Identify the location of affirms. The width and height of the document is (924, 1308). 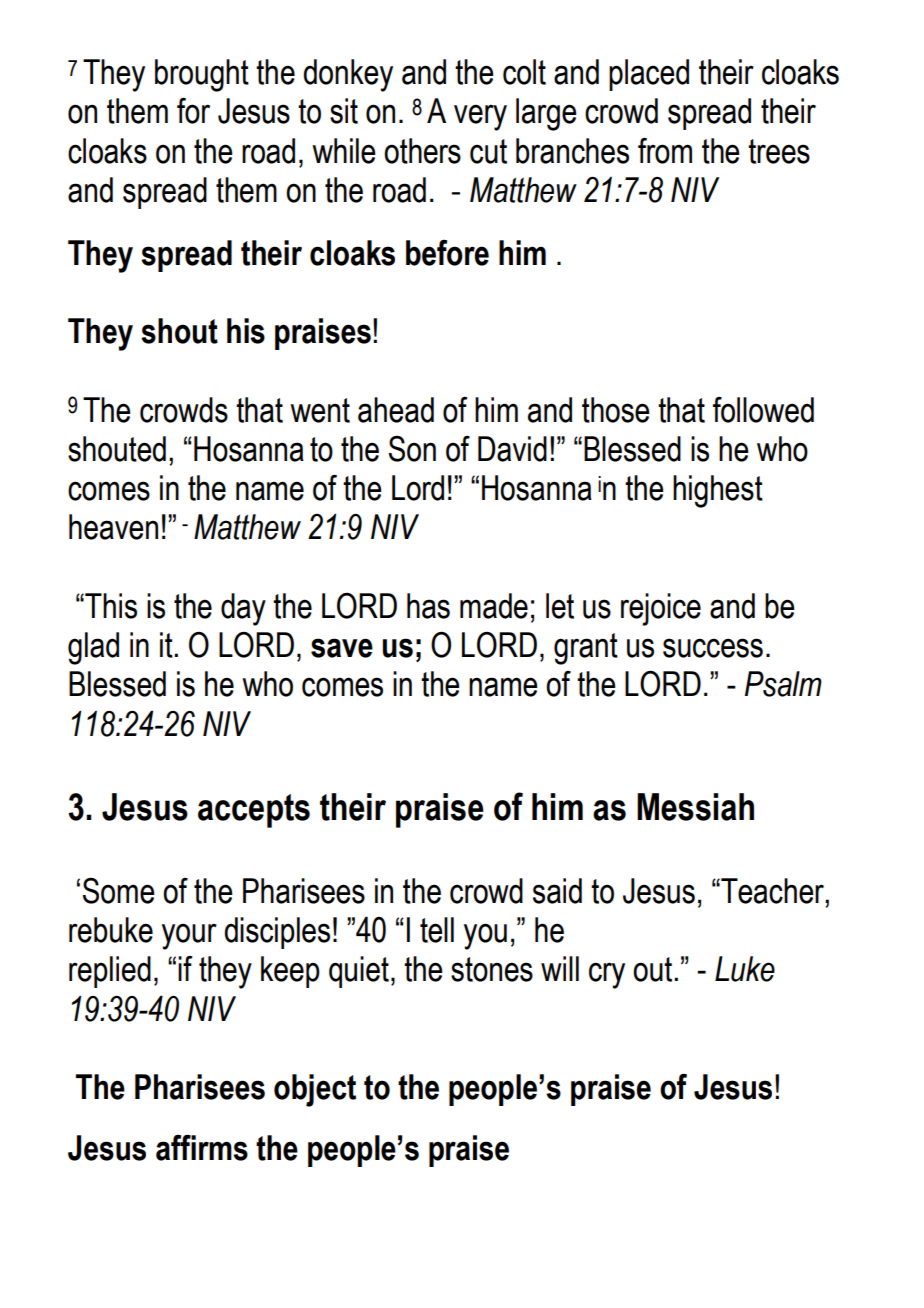
(202, 1148).
